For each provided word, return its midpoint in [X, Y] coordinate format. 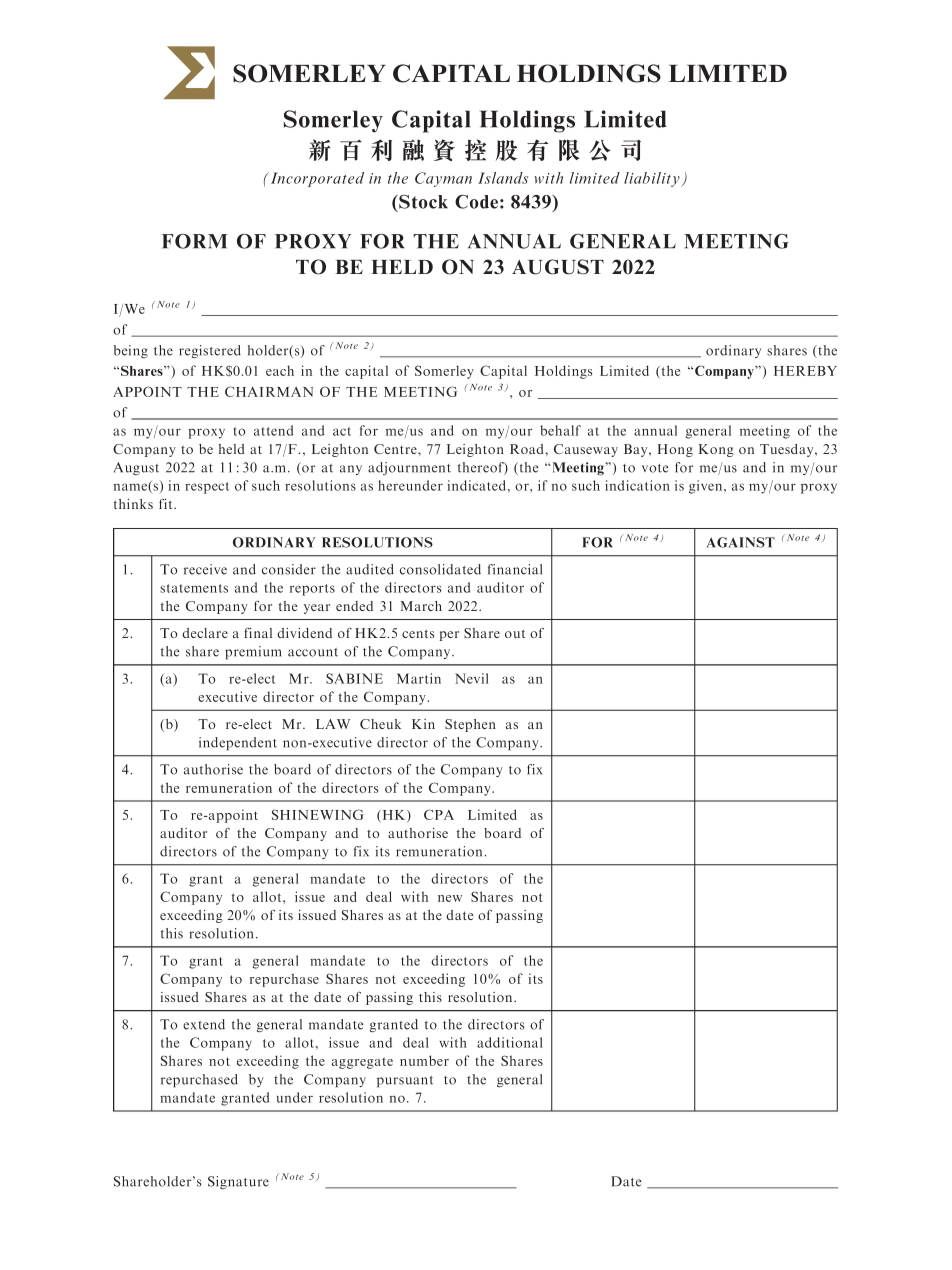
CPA [439, 814]
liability [653, 179]
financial [515, 569]
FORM [194, 241]
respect [207, 488]
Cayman [443, 179]
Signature [238, 1182]
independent [238, 744]
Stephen [470, 725]
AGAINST [741, 542]
